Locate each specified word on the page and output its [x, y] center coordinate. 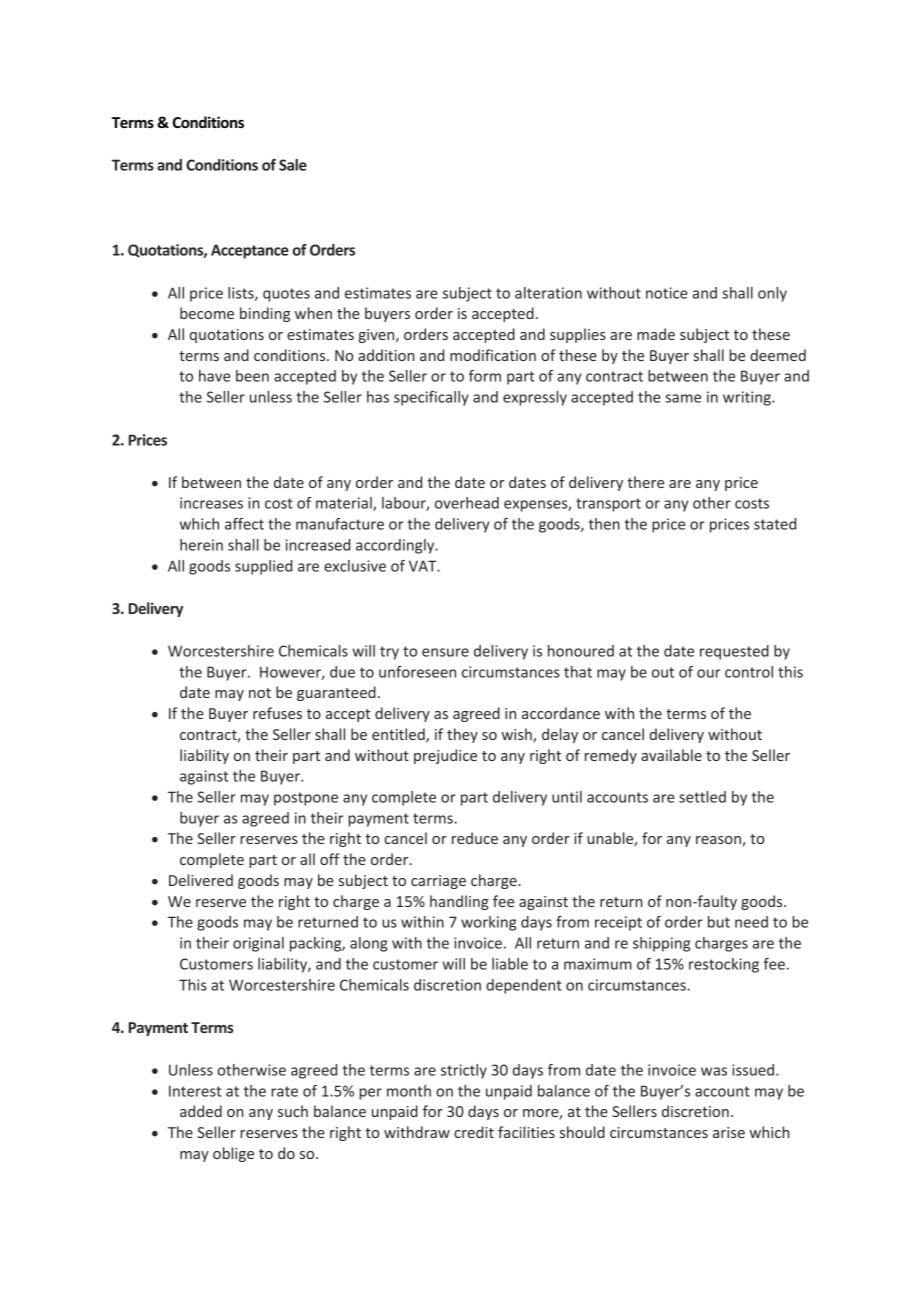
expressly [535, 398]
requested [734, 652]
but [719, 922]
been [252, 376]
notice [667, 293]
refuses [277, 713]
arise [729, 1132]
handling [459, 902]
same [683, 398]
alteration [548, 293]
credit [474, 1132]
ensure [445, 652]
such [293, 1111]
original [258, 944]
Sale [293, 165]
